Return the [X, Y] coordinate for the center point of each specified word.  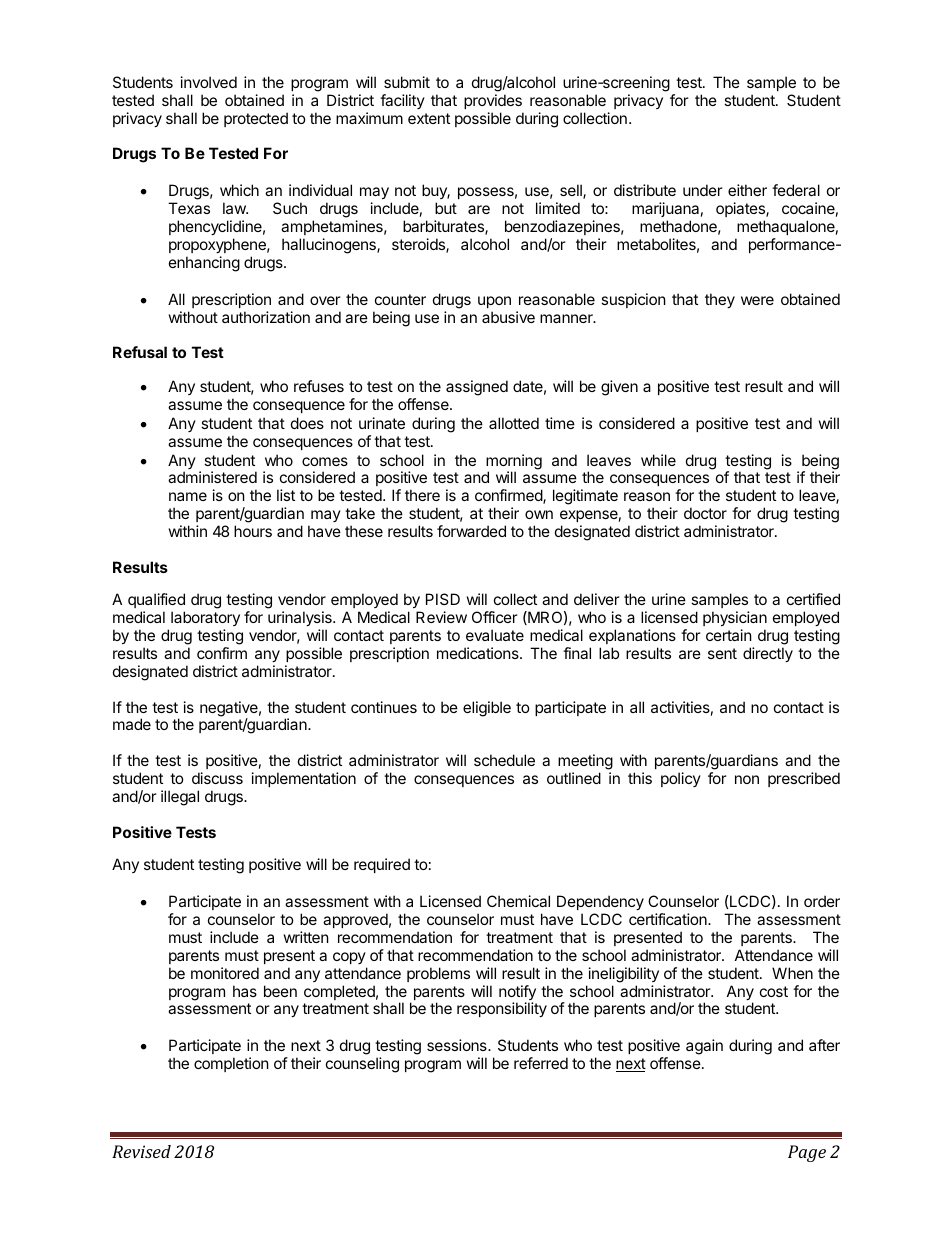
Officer [495, 617]
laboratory [205, 618]
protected [256, 119]
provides [493, 101]
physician [735, 618]
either [747, 190]
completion [231, 1064]
